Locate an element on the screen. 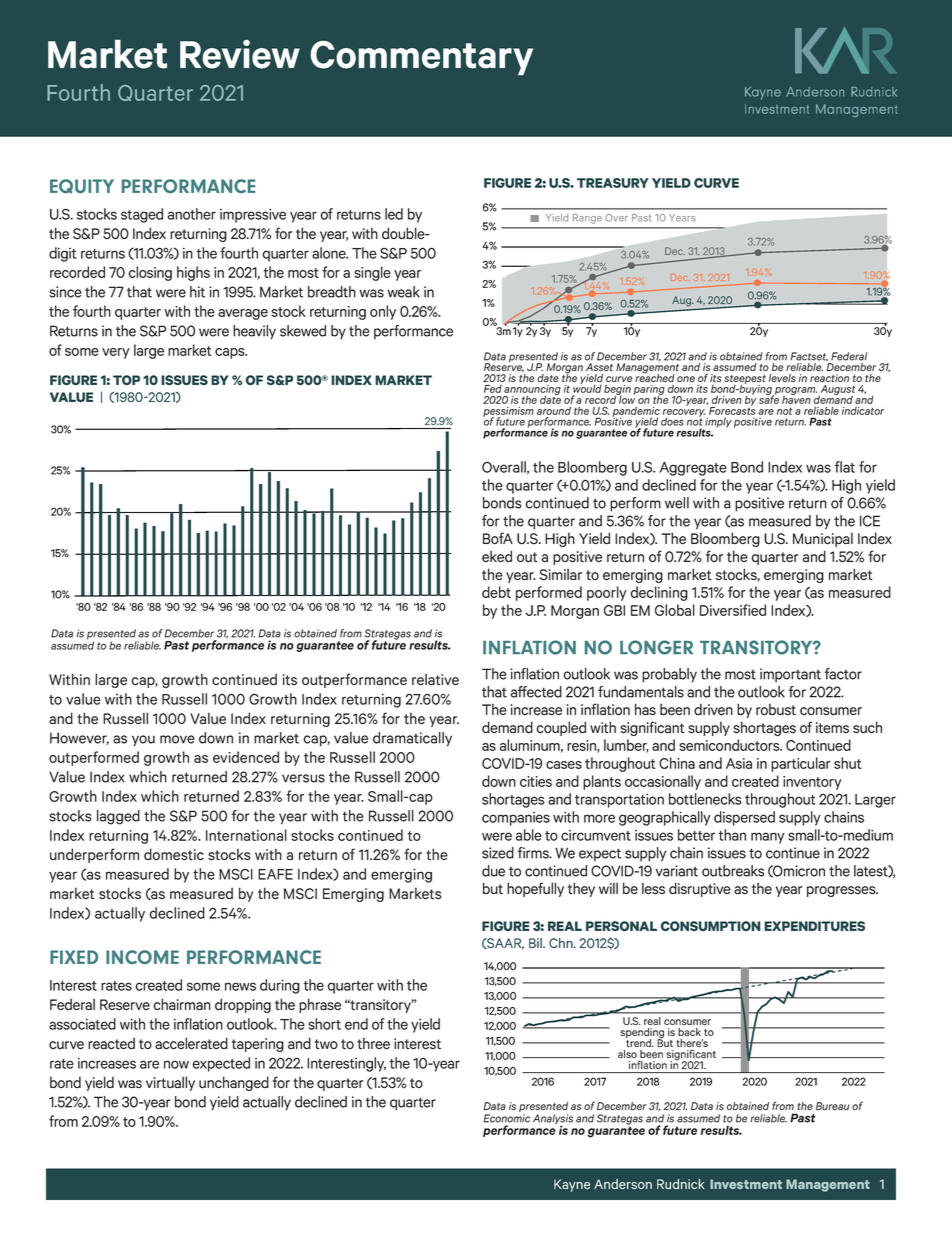 The image size is (952, 1233). move is located at coordinates (177, 739).
